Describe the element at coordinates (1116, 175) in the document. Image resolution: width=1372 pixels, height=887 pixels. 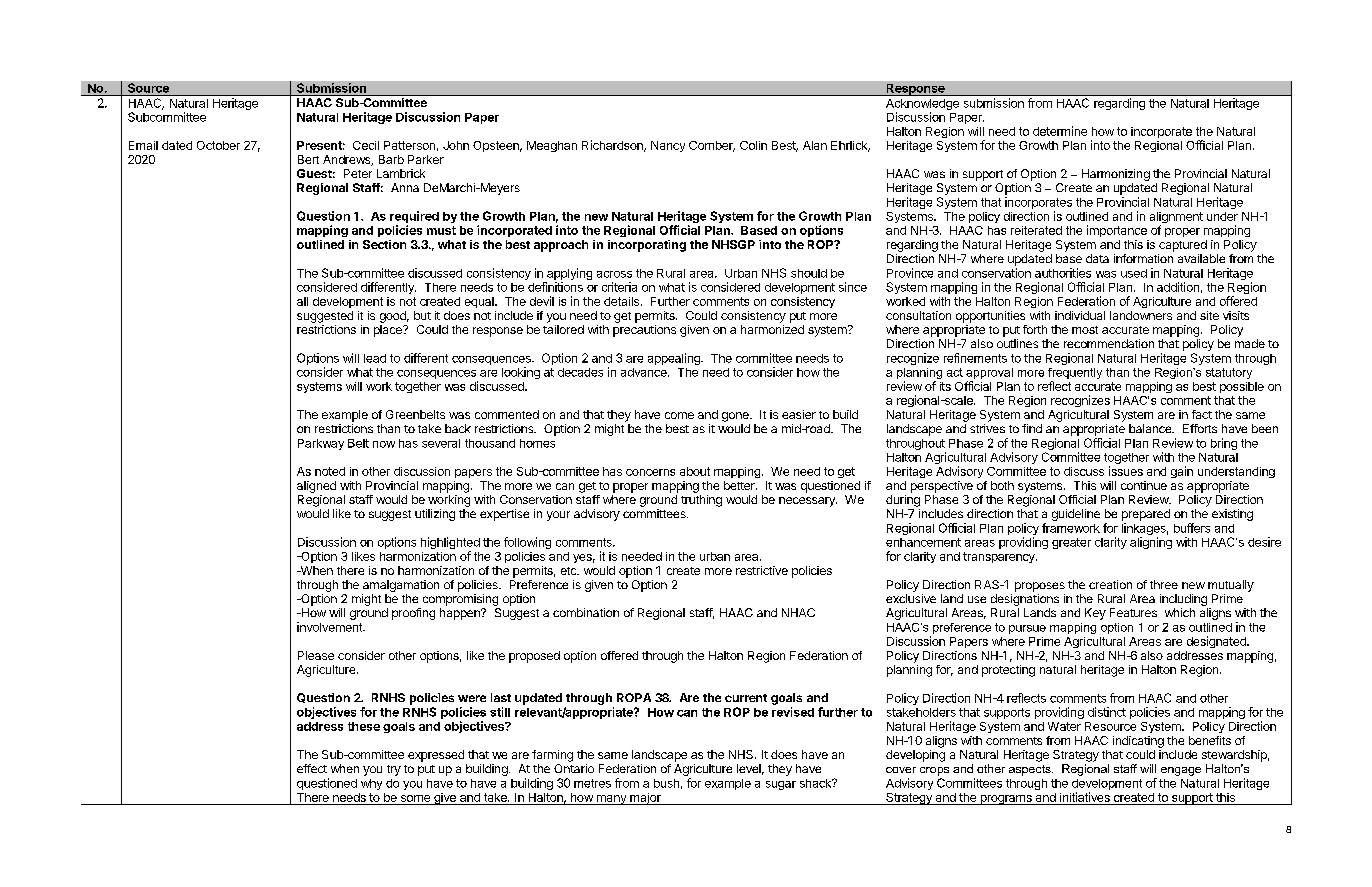
I see `Harmonizing` at that location.
